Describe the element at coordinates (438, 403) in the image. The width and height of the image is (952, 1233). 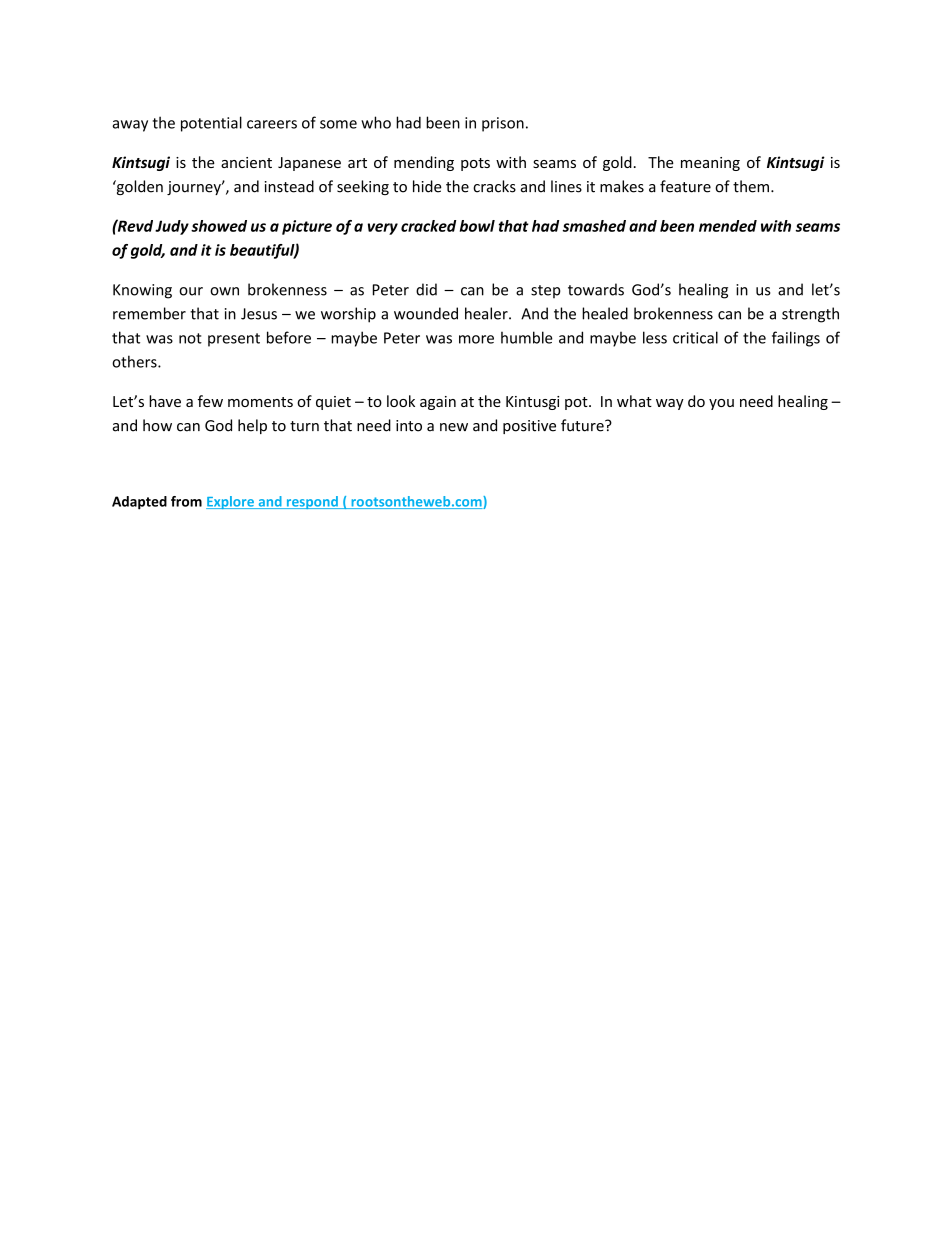
I see `again` at that location.
